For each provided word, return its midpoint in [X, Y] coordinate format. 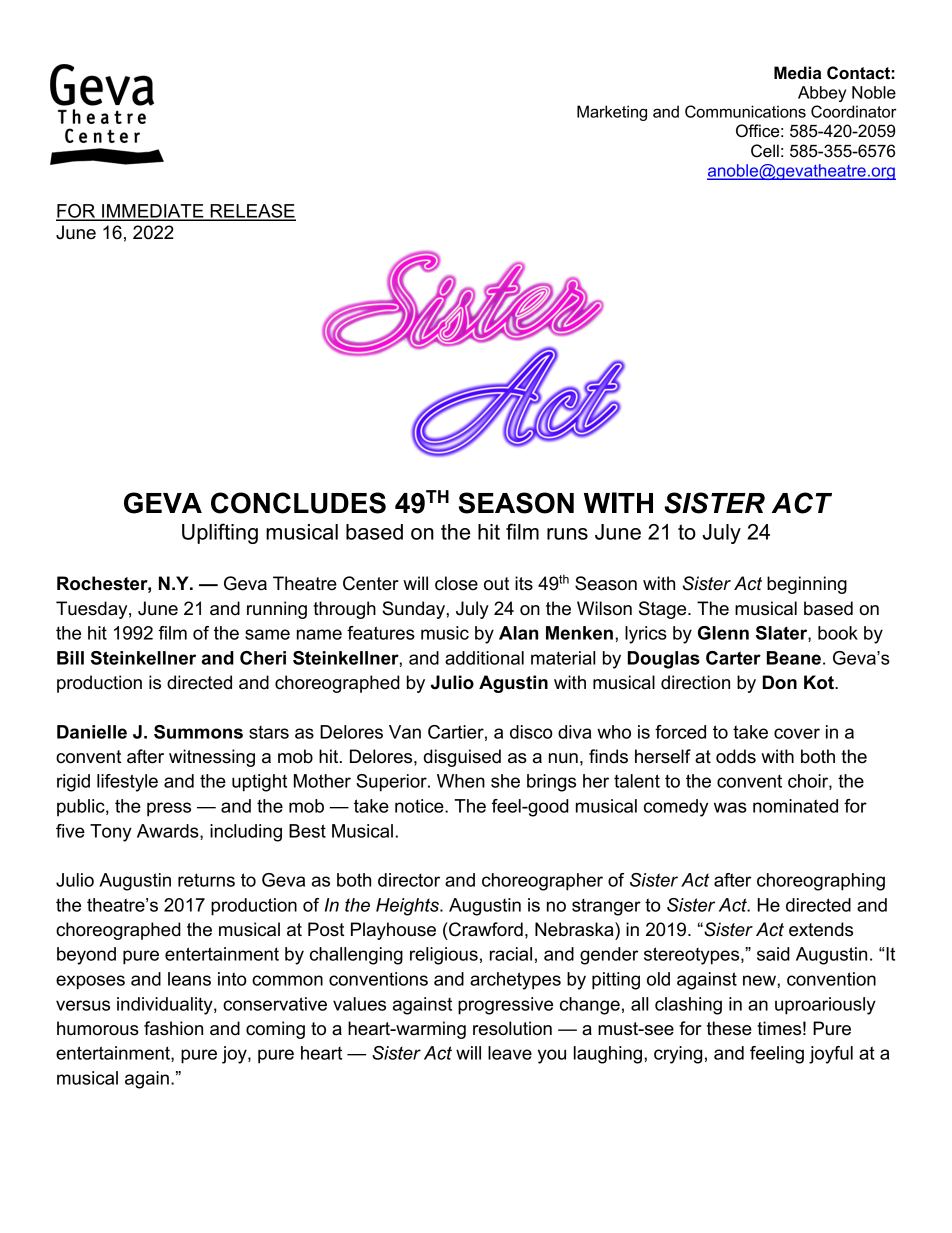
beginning [807, 585]
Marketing [612, 113]
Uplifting [220, 533]
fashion [173, 1028]
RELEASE [252, 212]
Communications [745, 111]
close [456, 583]
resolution [512, 1028]
